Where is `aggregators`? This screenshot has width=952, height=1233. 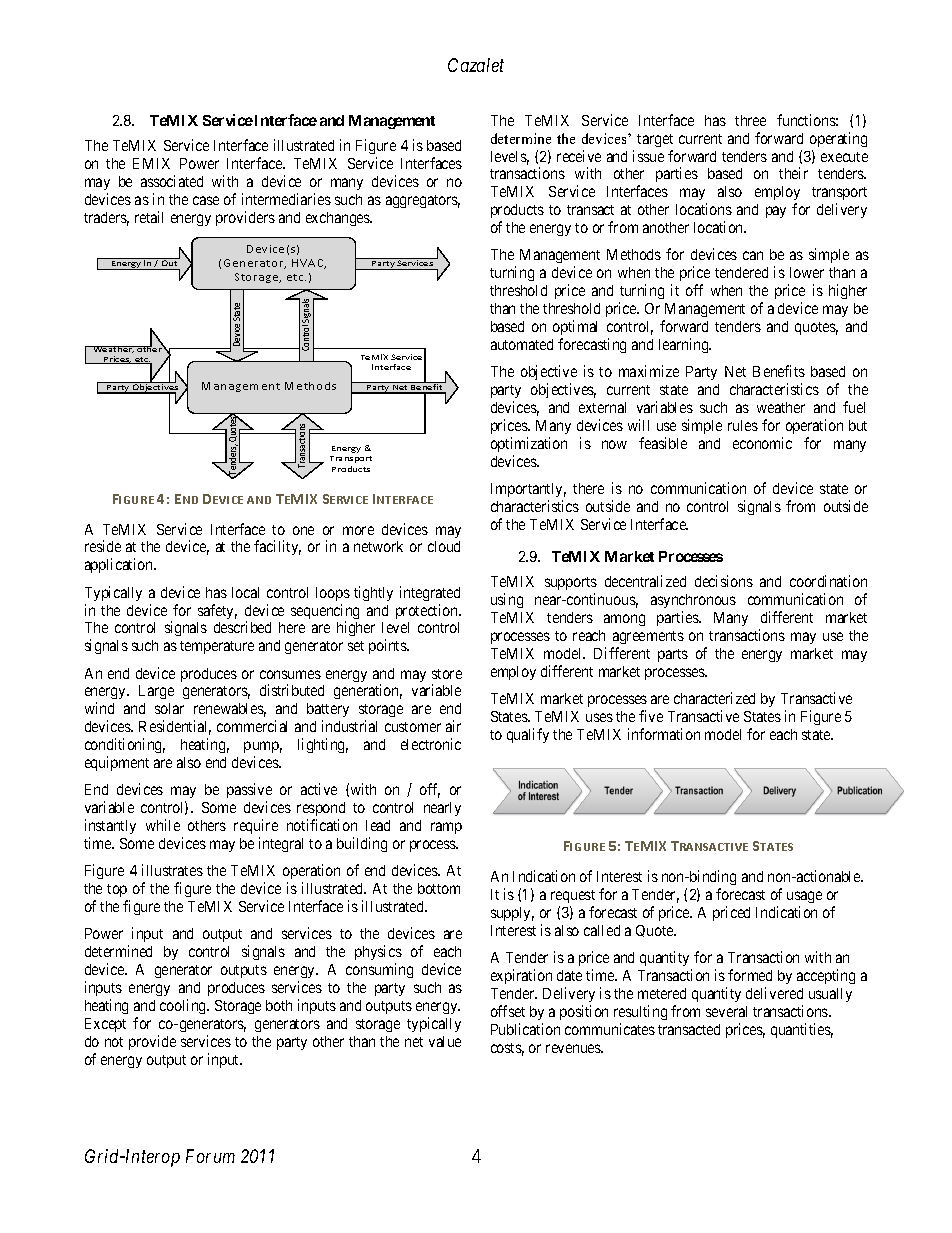
aggregators is located at coordinates (423, 201).
